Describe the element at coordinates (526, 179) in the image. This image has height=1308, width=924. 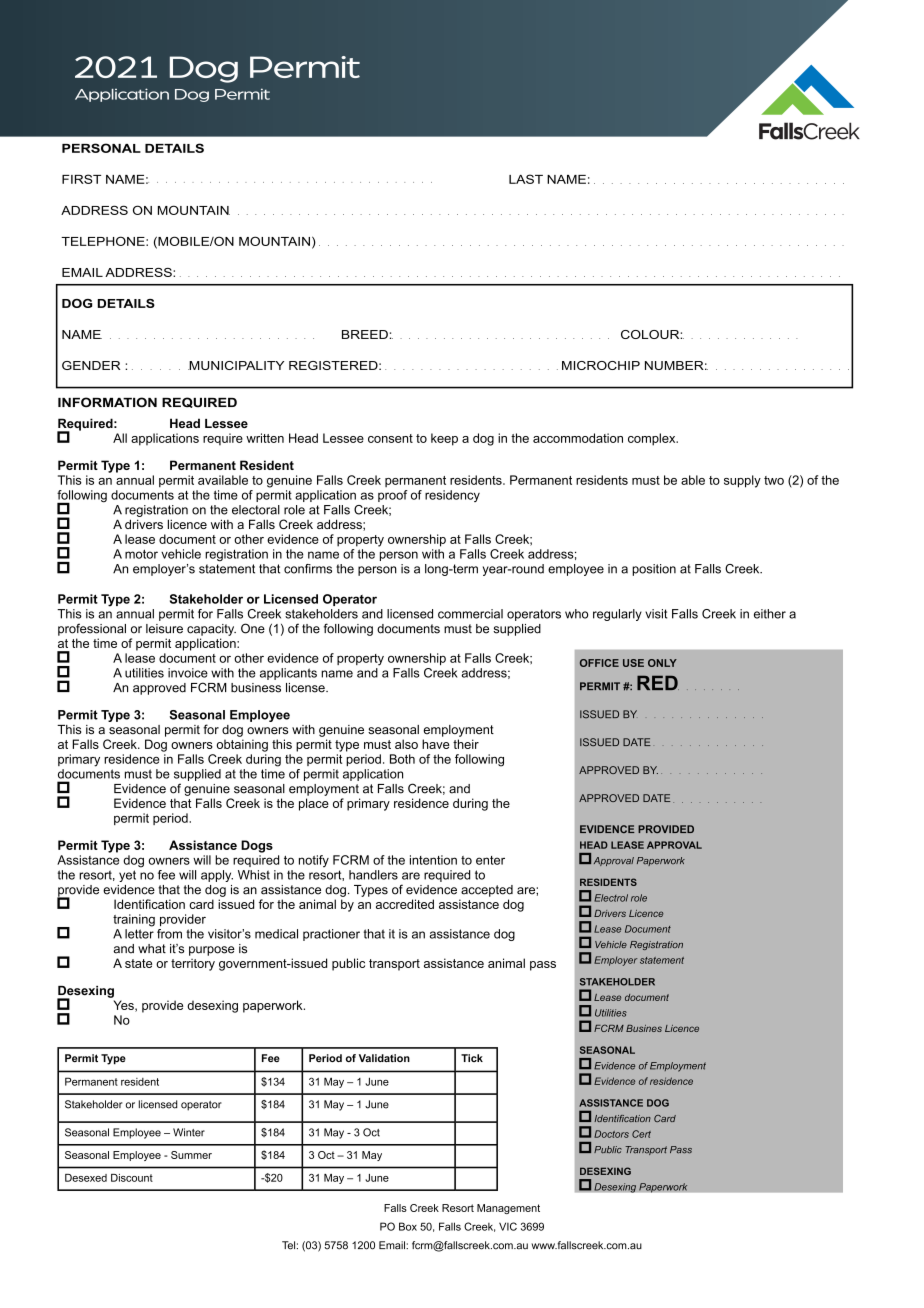
I see `LAST` at that location.
